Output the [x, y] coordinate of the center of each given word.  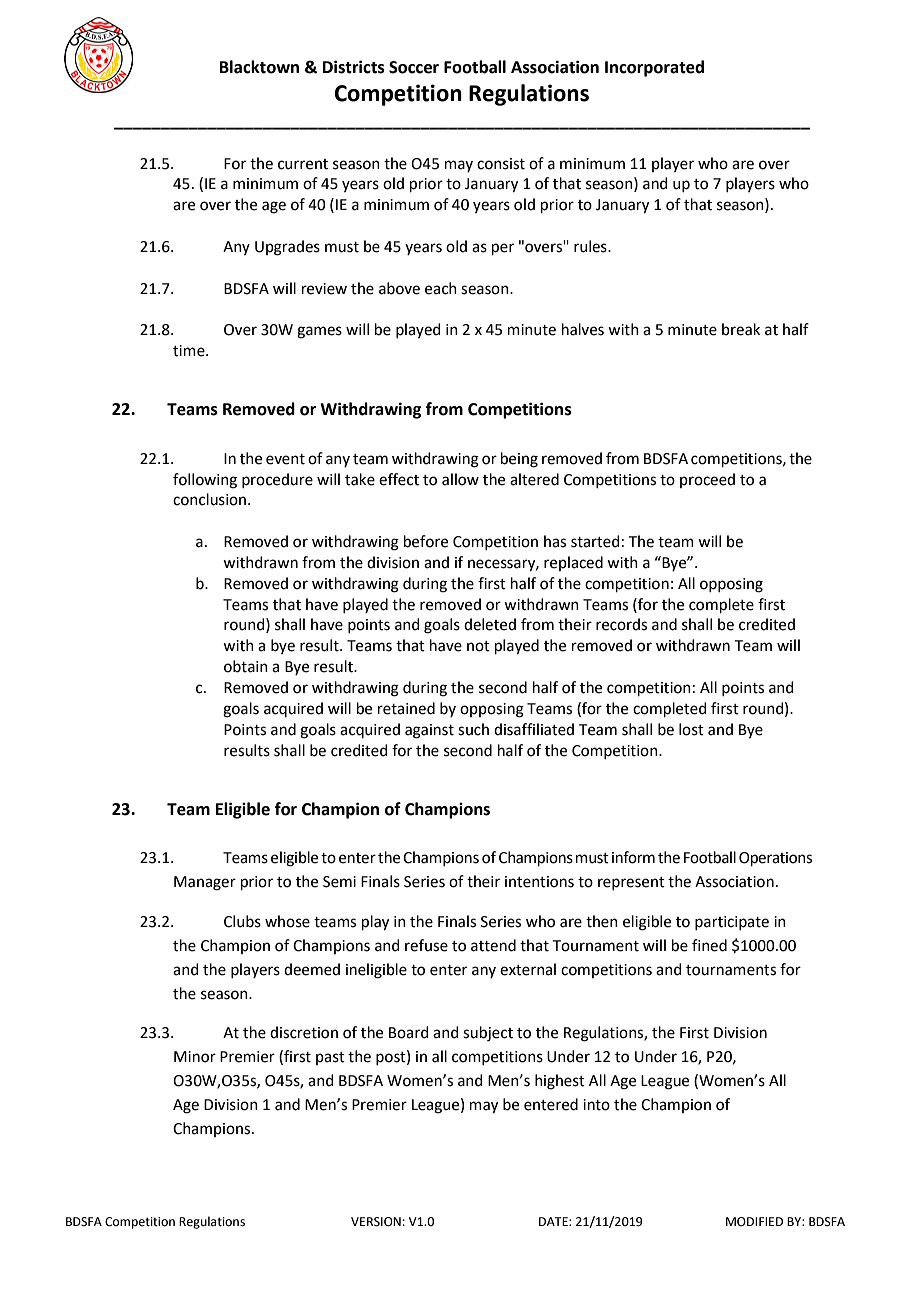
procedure [277, 480]
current [303, 164]
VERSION [376, 1222]
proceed [707, 480]
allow [460, 479]
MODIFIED [754, 1222]
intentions [539, 882]
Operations [775, 859]
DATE [554, 1221]
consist [501, 164]
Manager [205, 883]
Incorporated [654, 68]
